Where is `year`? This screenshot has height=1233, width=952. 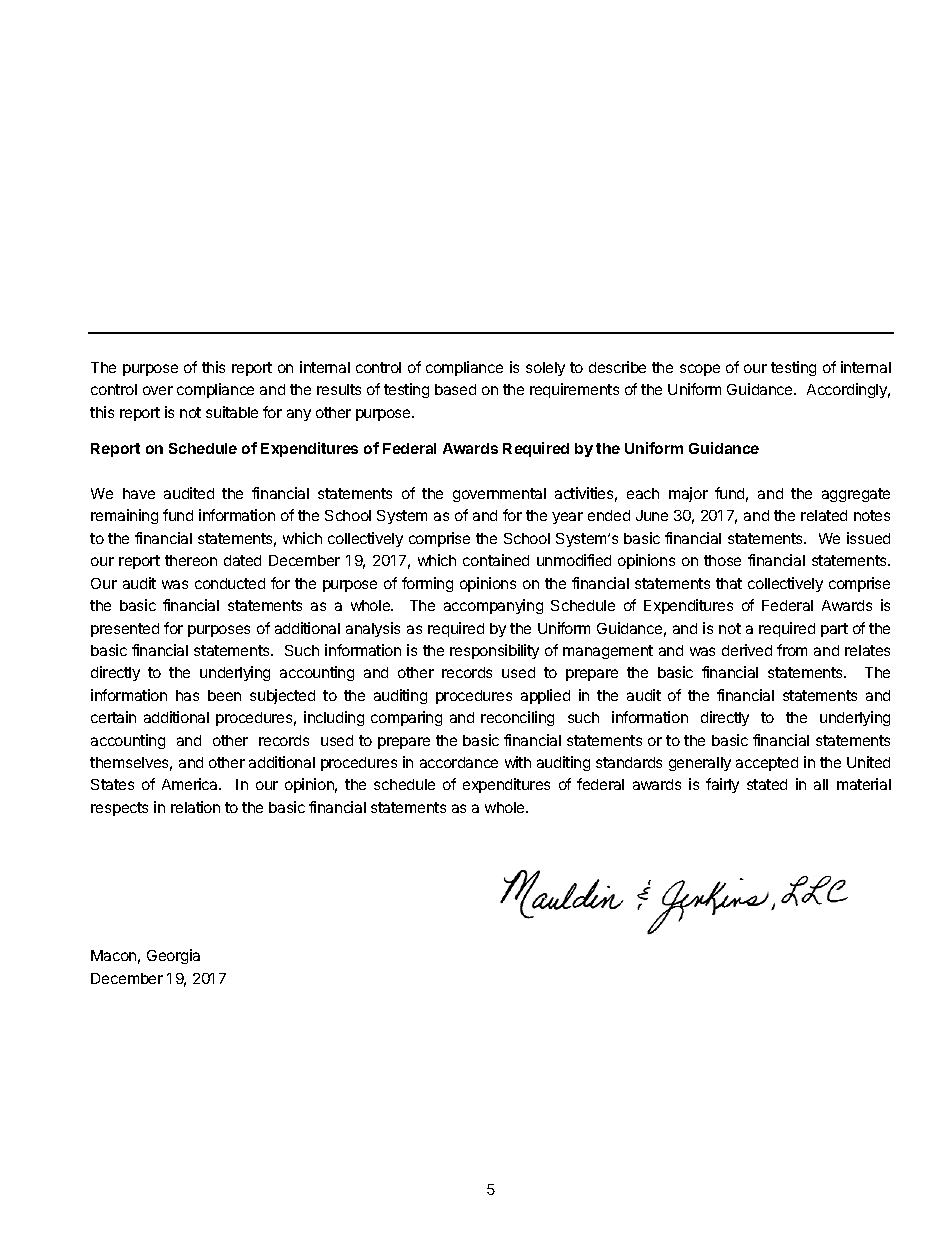
year is located at coordinates (567, 518).
